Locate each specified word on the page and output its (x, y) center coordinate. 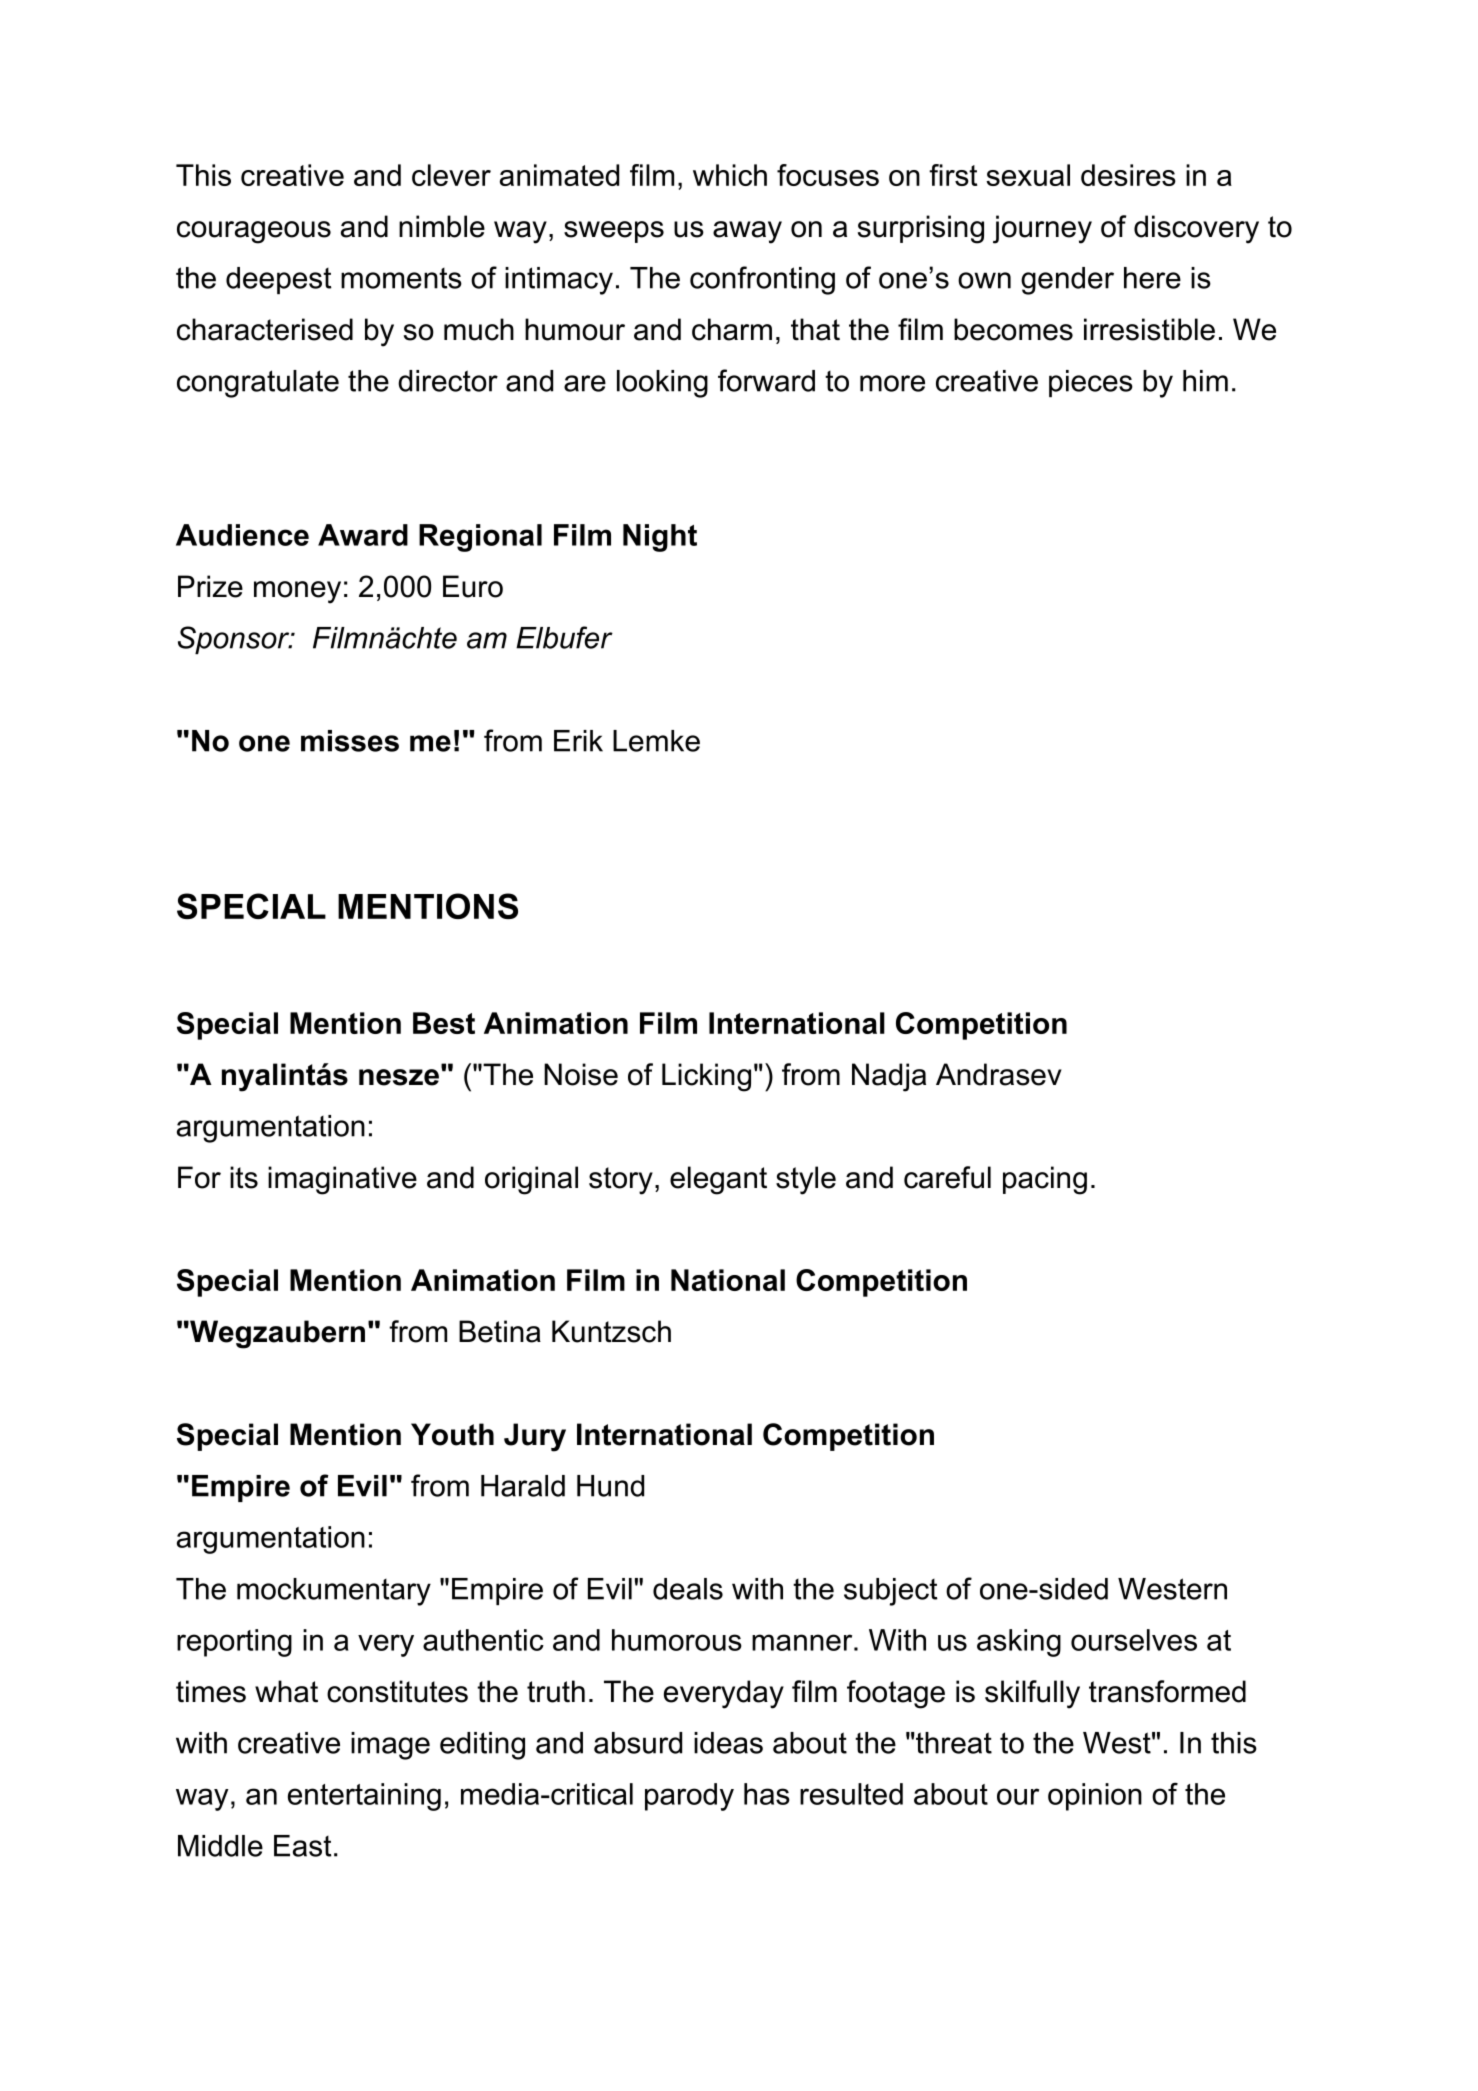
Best (444, 1023)
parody (689, 1797)
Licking (706, 1077)
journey (1042, 229)
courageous (254, 232)
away (747, 232)
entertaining (364, 1797)
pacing (1045, 1180)
